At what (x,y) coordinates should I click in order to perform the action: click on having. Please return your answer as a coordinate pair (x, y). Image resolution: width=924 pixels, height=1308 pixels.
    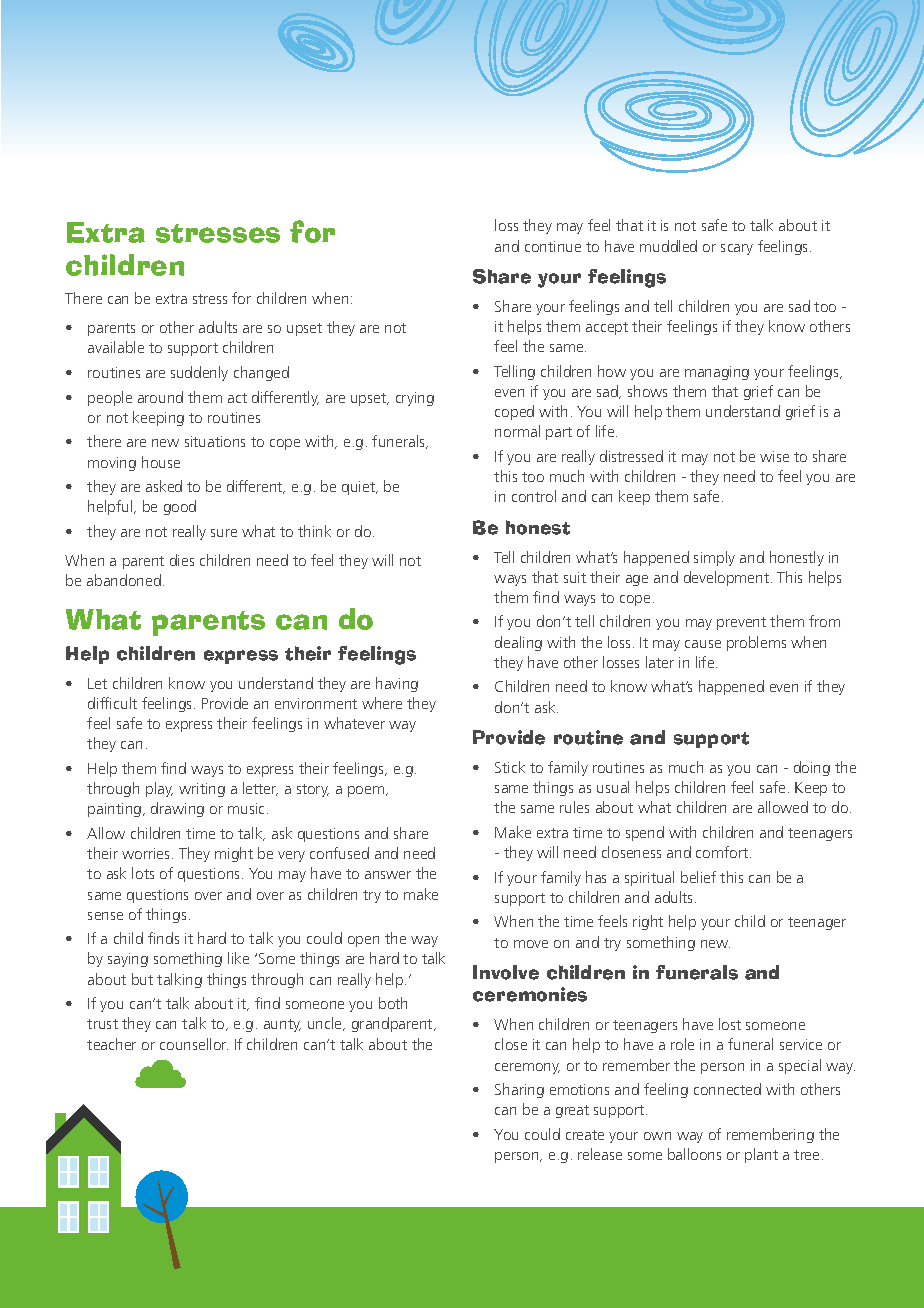
    Looking at the image, I should click on (397, 684).
